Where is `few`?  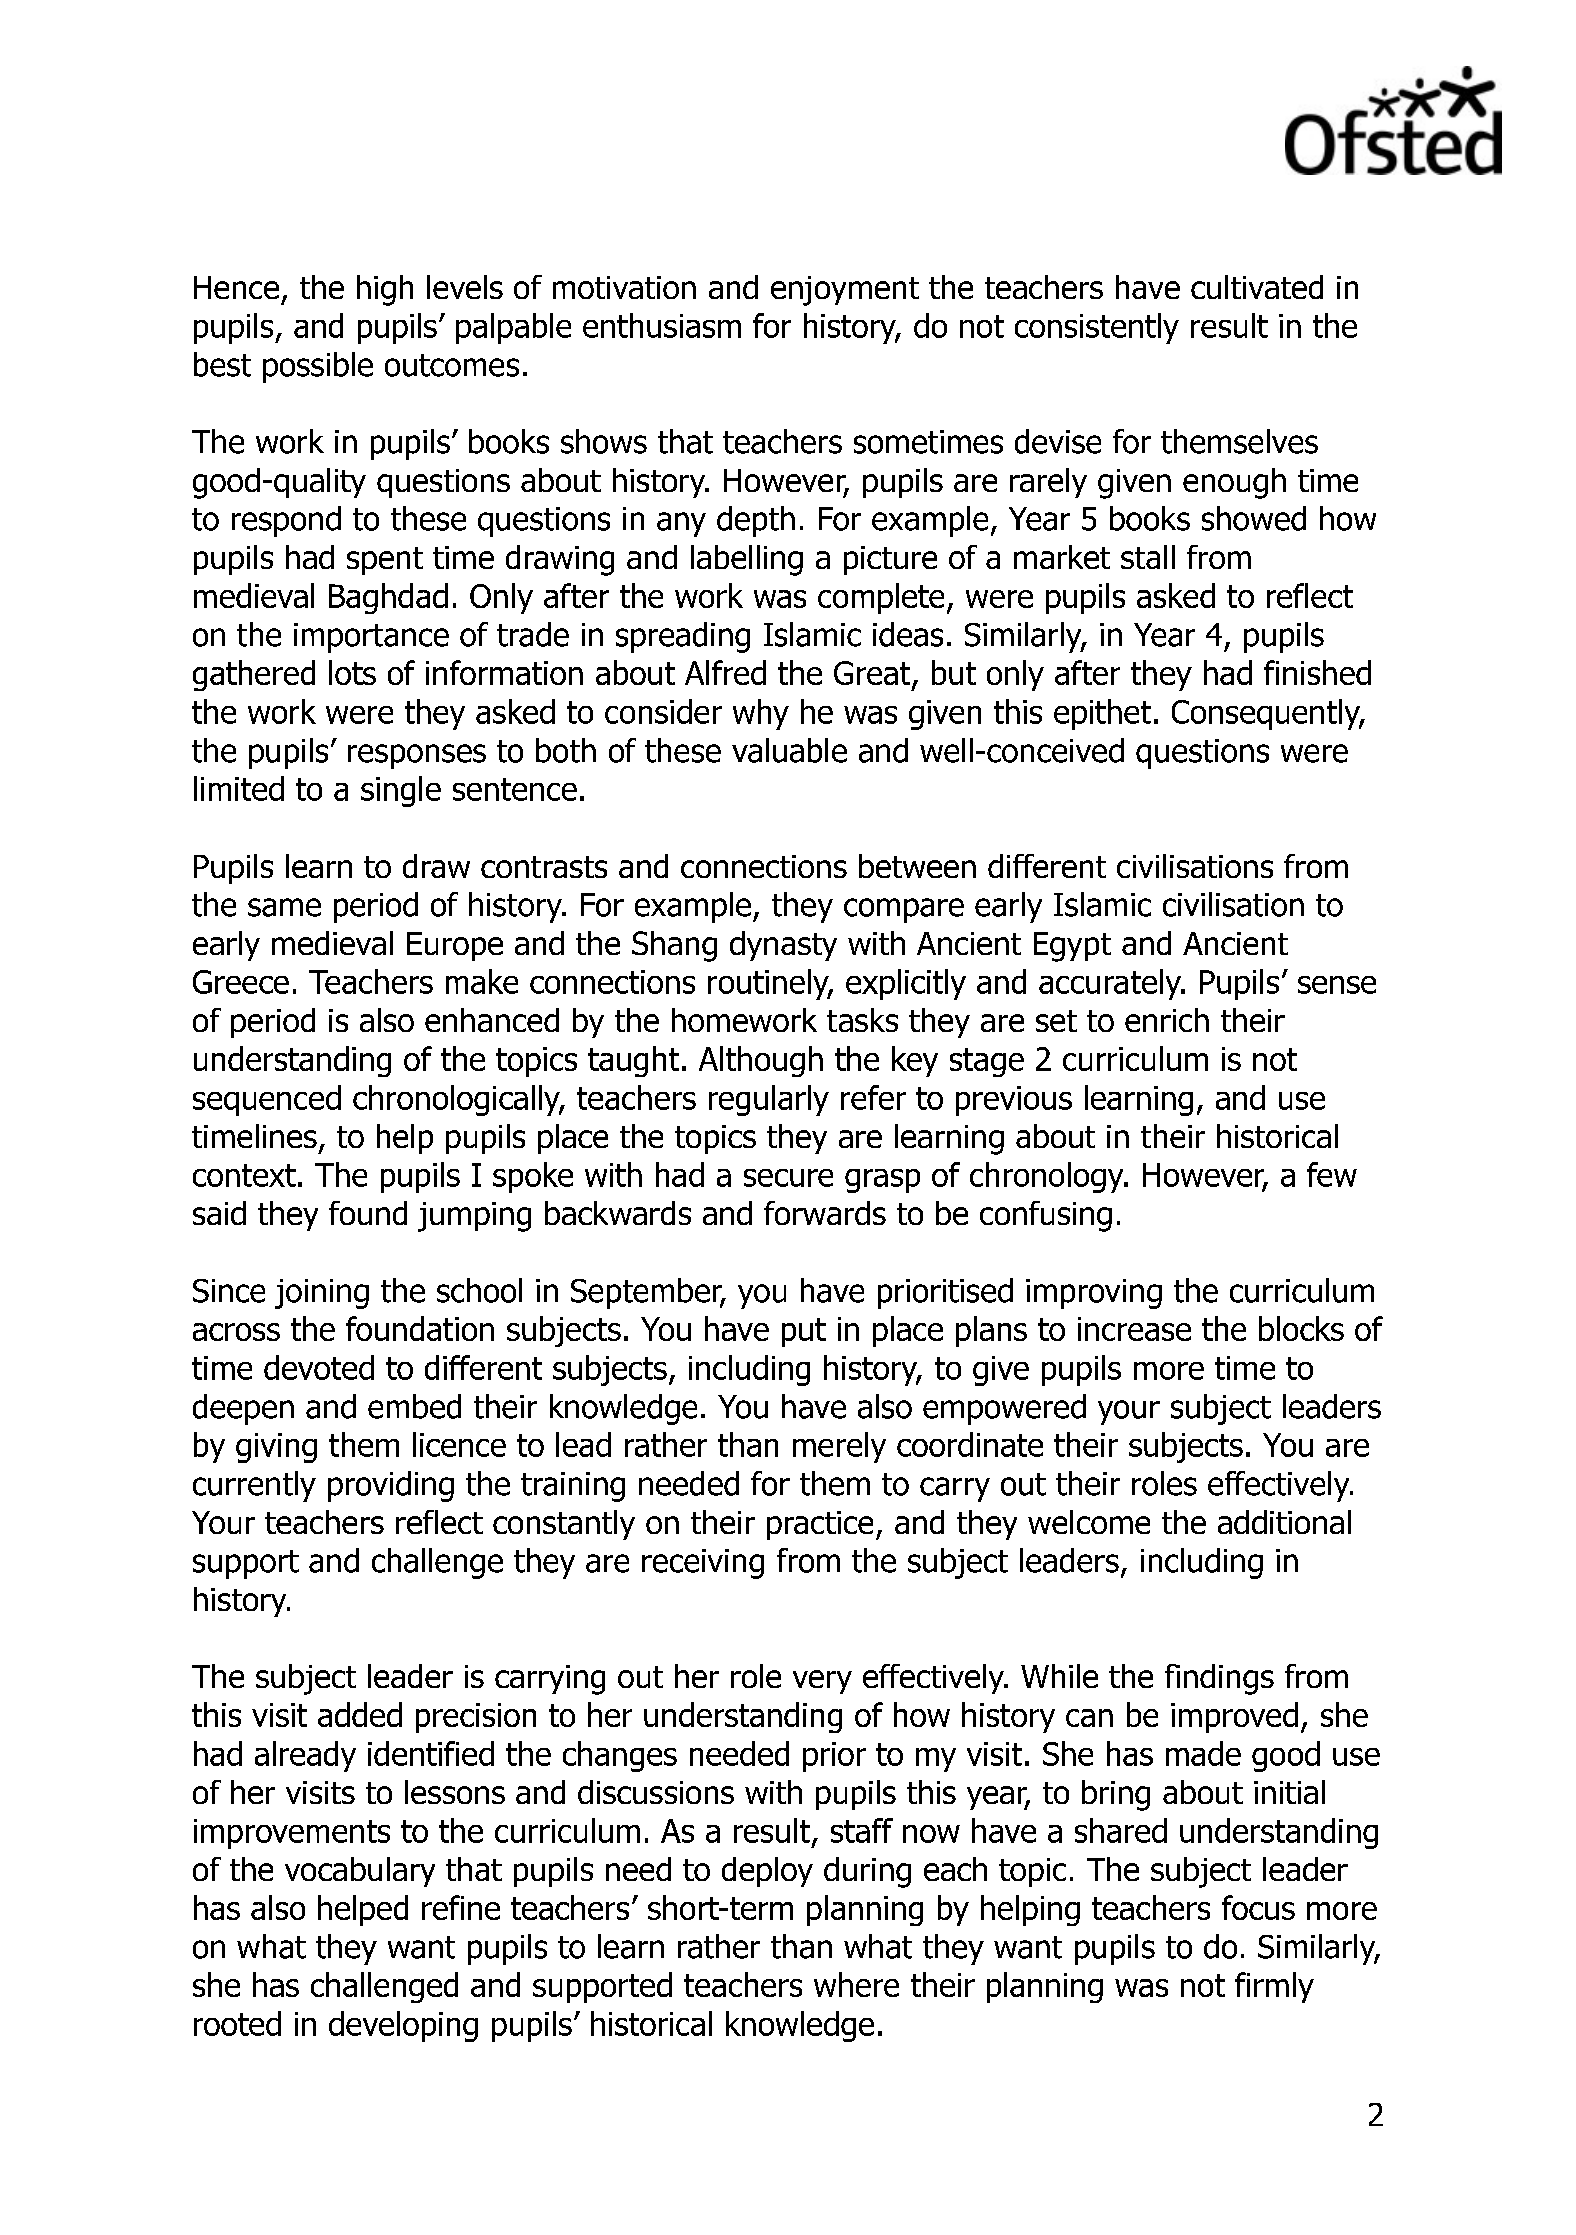
few is located at coordinates (1332, 1174).
